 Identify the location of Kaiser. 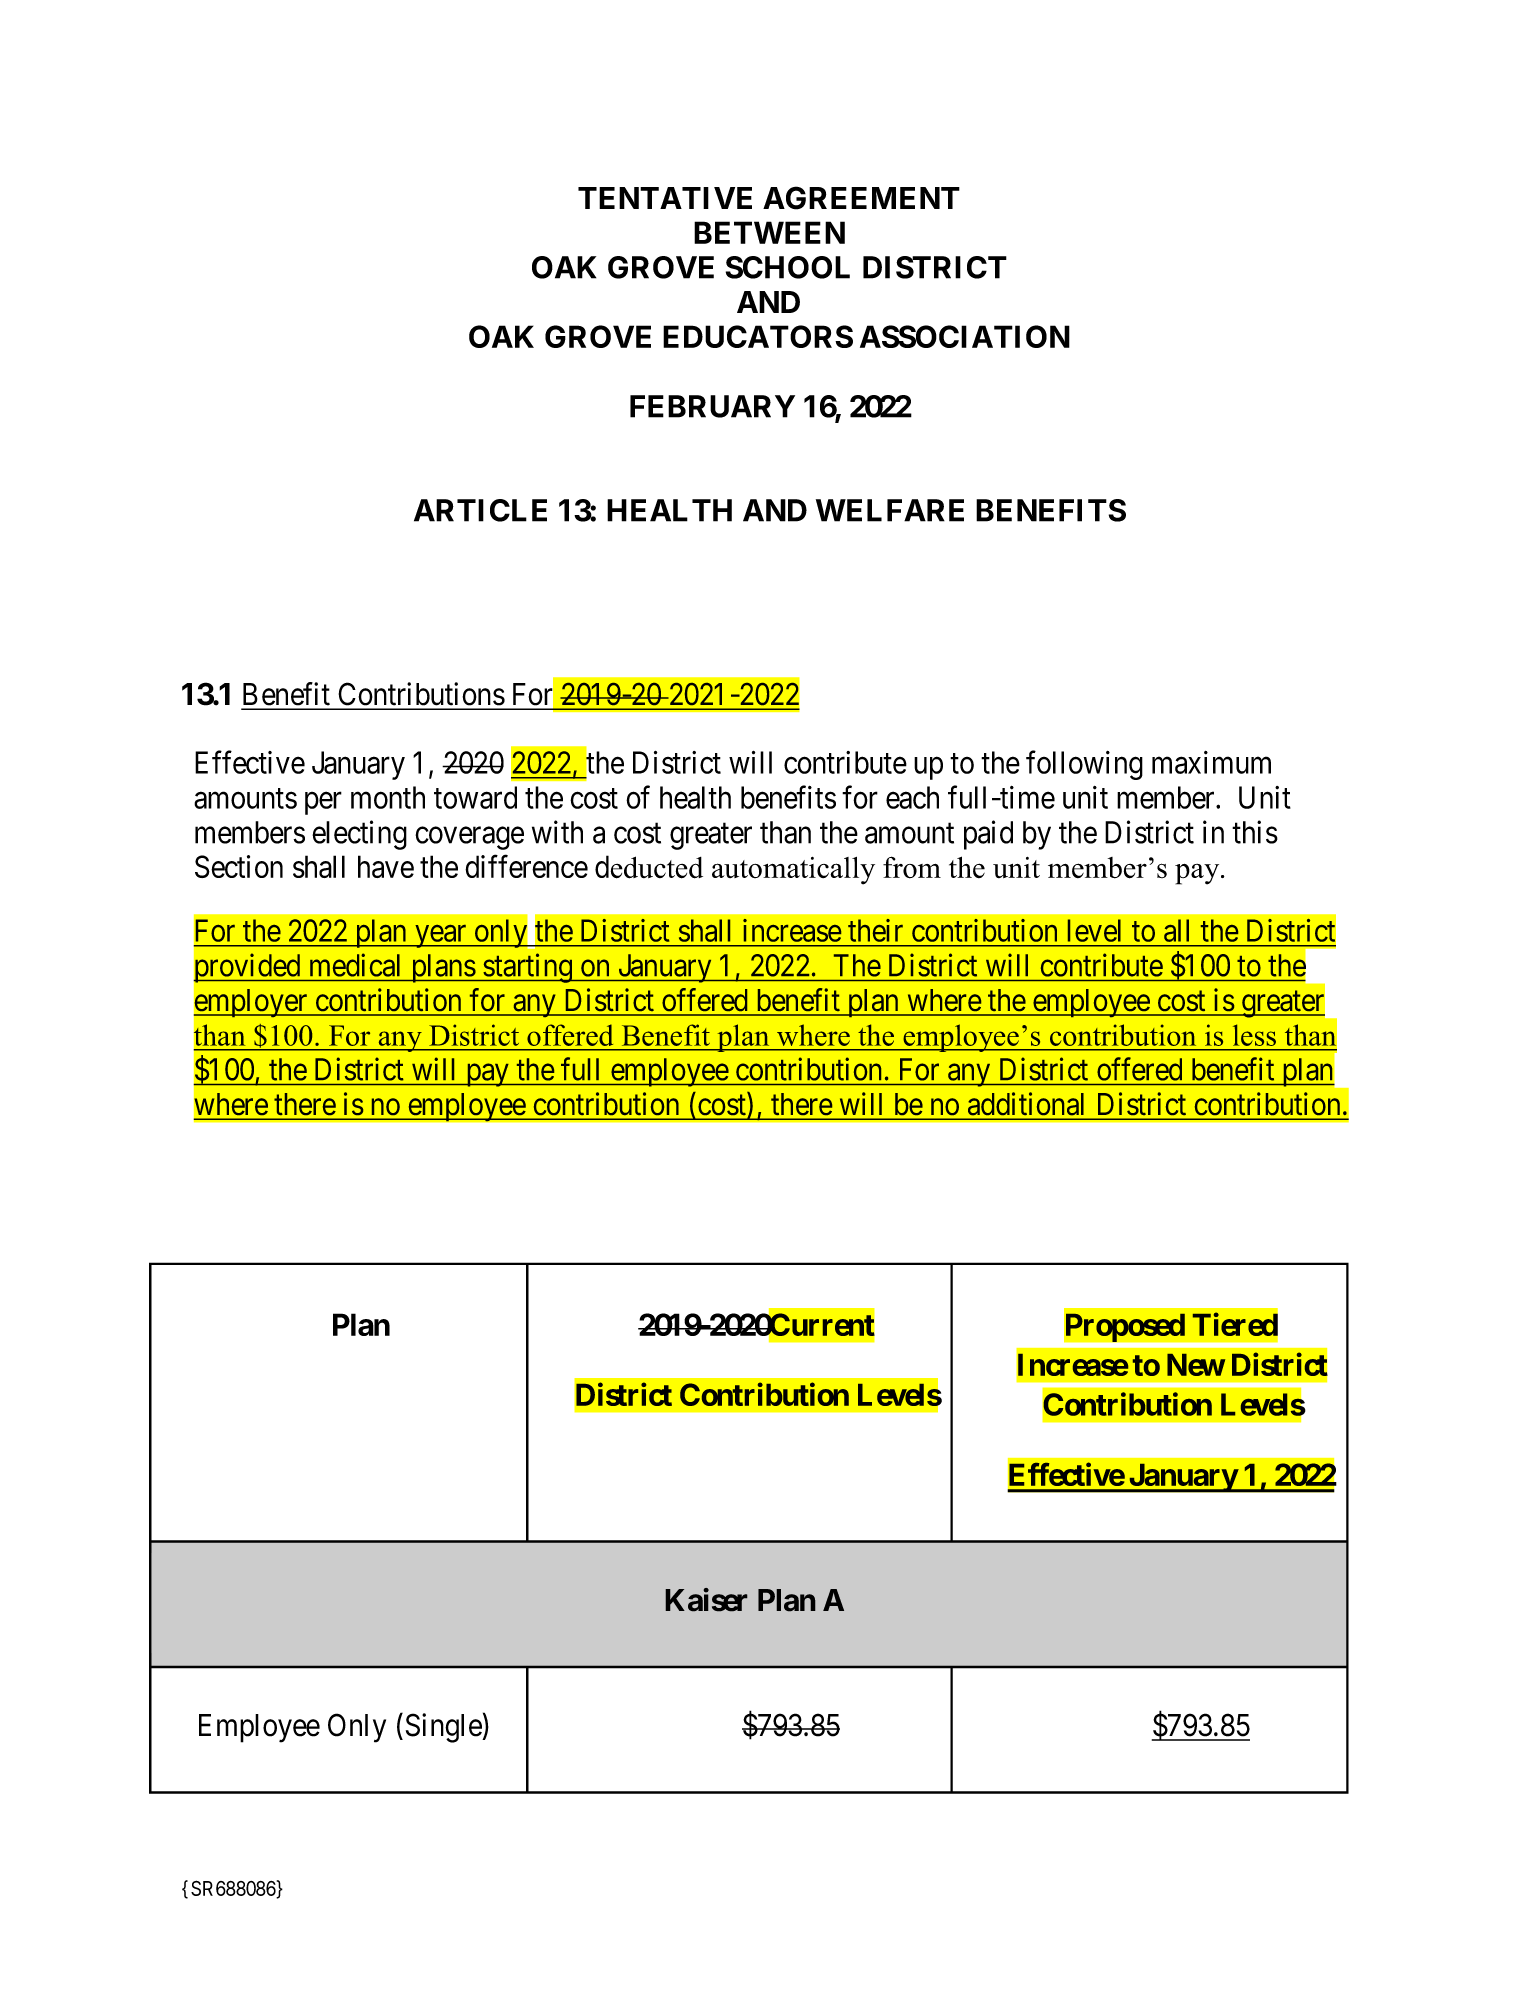
(706, 1600).
